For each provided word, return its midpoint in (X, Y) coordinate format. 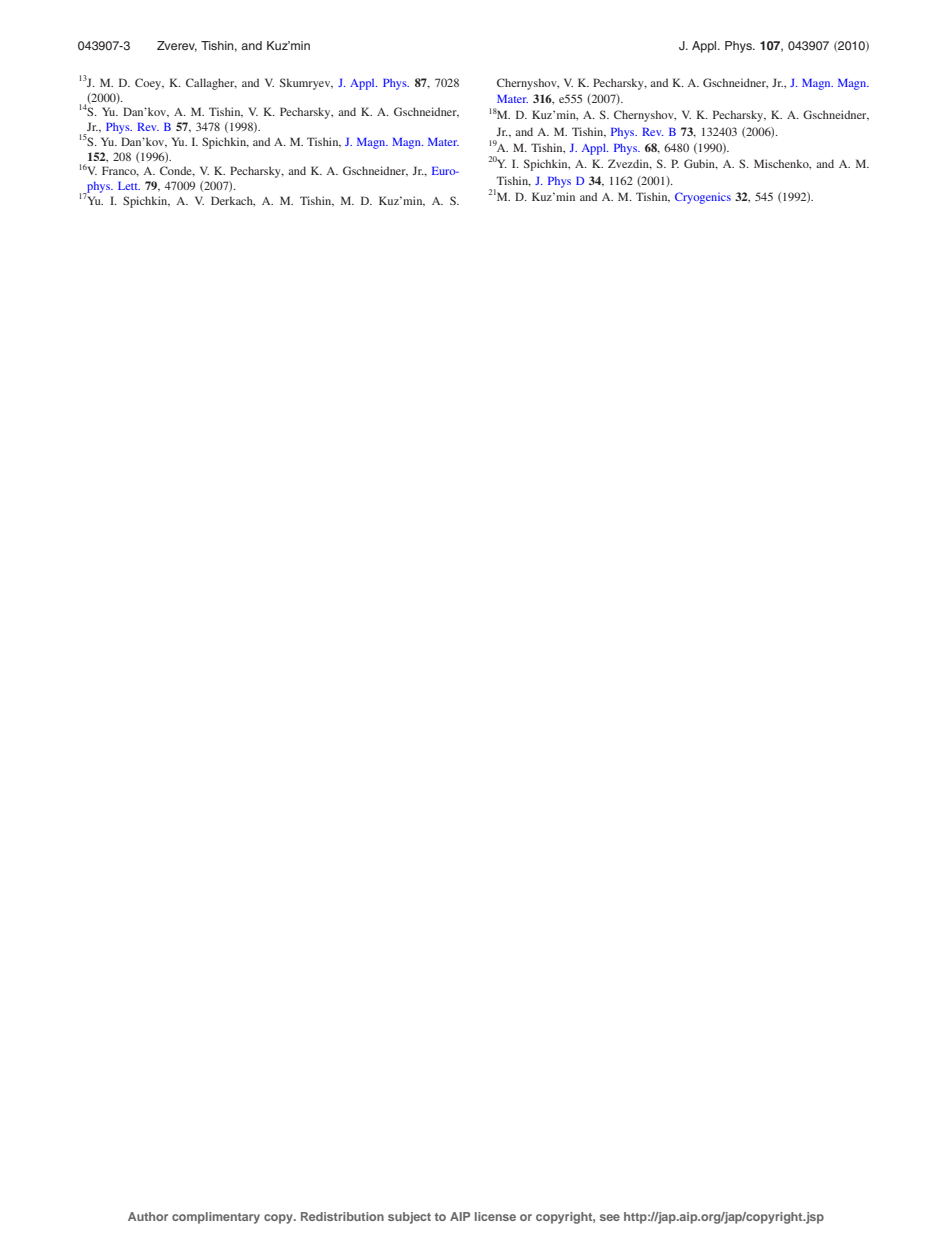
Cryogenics (703, 198)
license (495, 1216)
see (610, 1217)
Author (148, 1216)
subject (409, 1218)
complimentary (216, 1218)
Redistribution (342, 1216)
